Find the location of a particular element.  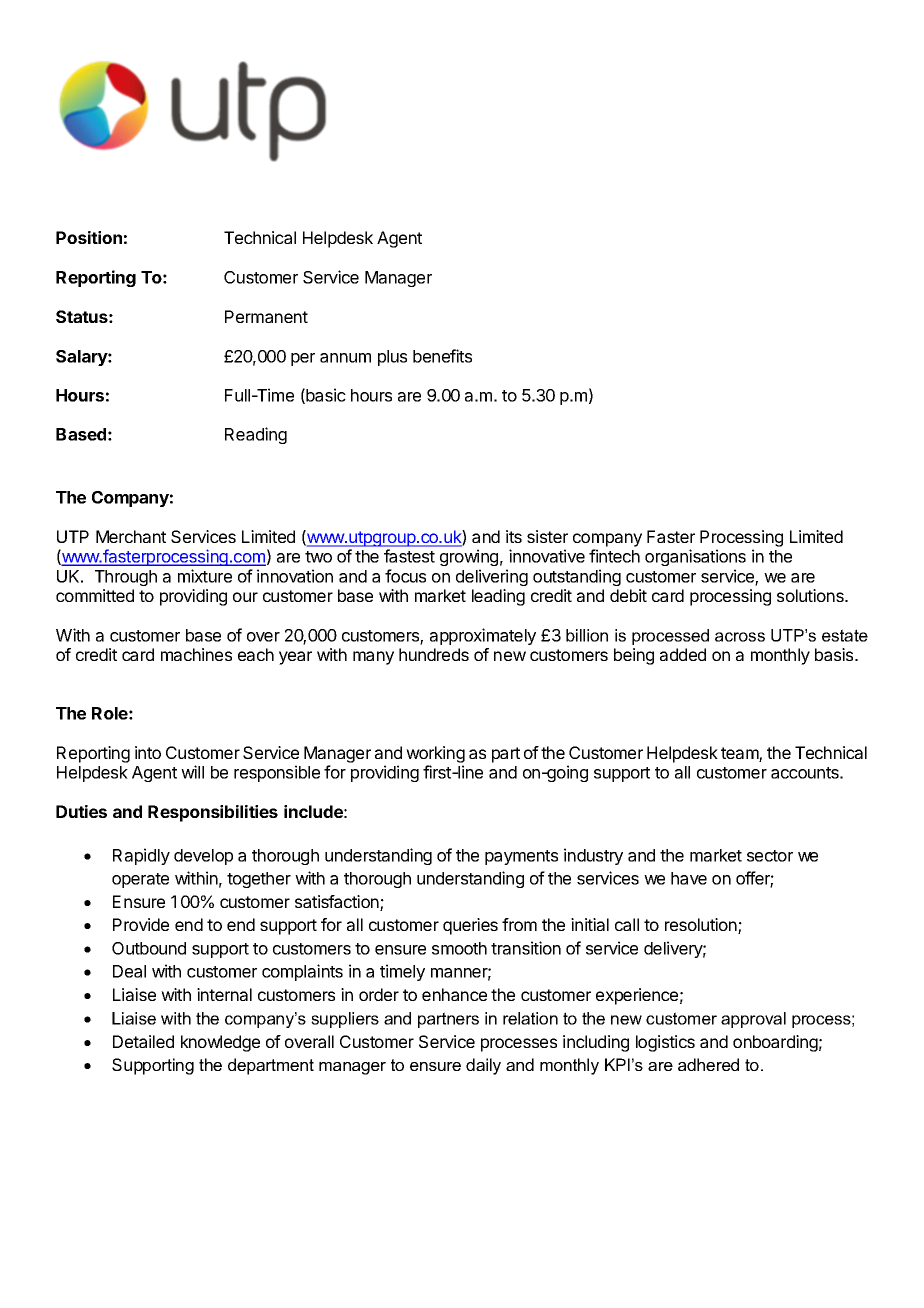

machines is located at coordinates (196, 654).
